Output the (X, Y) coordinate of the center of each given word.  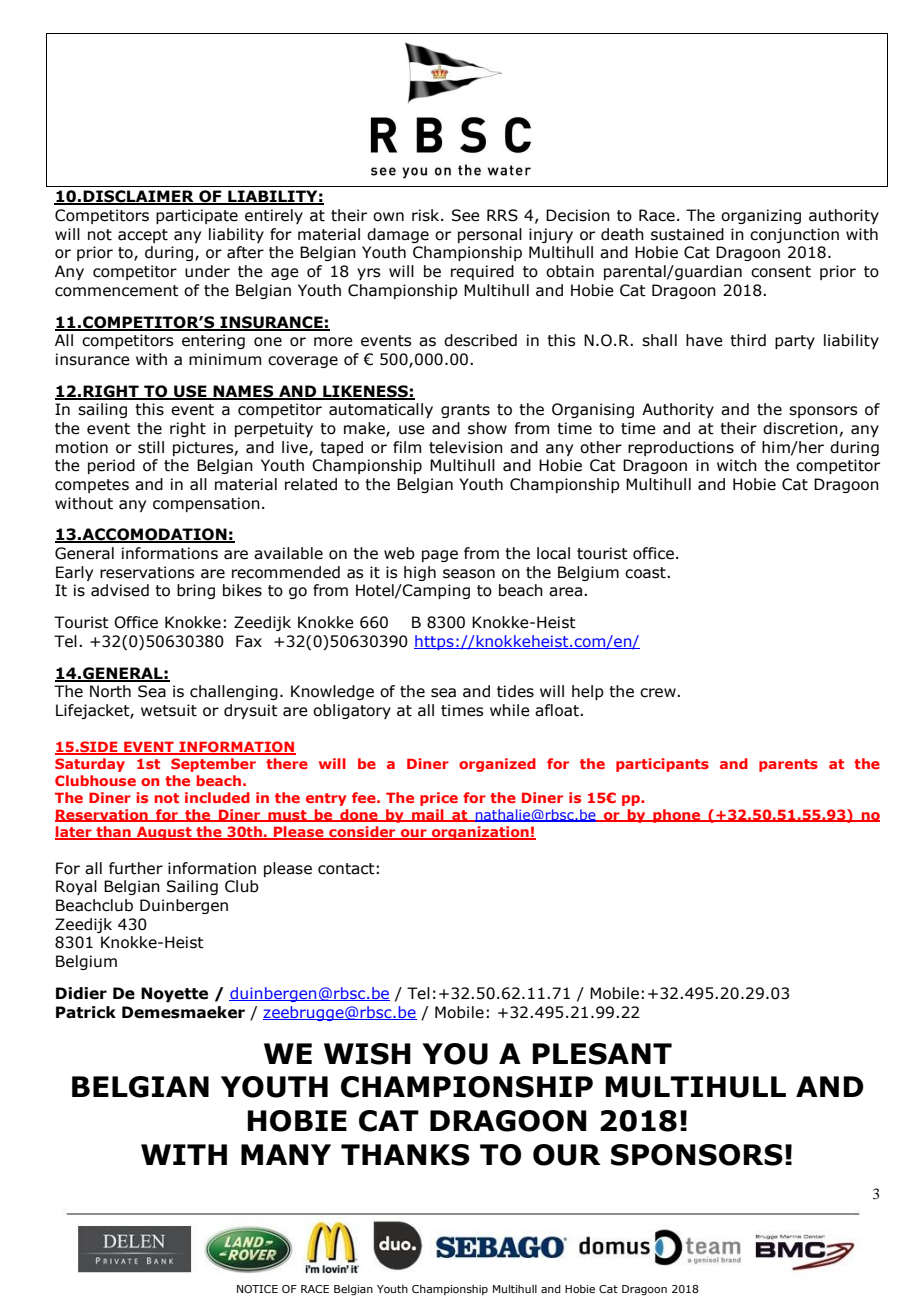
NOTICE (257, 1289)
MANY (286, 1154)
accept (143, 236)
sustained (687, 234)
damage (398, 235)
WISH (367, 1054)
